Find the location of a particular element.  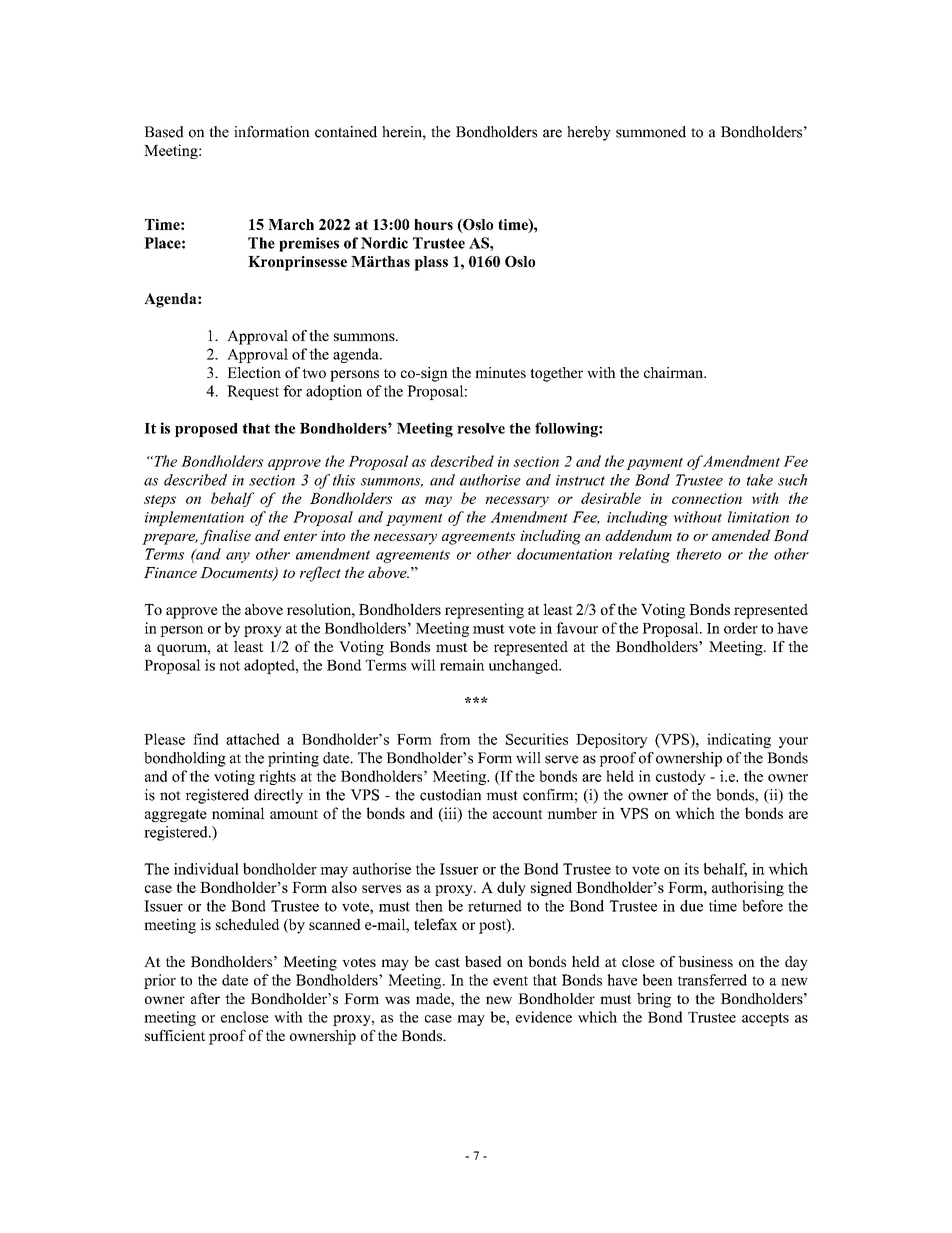

after is located at coordinates (205, 998).
